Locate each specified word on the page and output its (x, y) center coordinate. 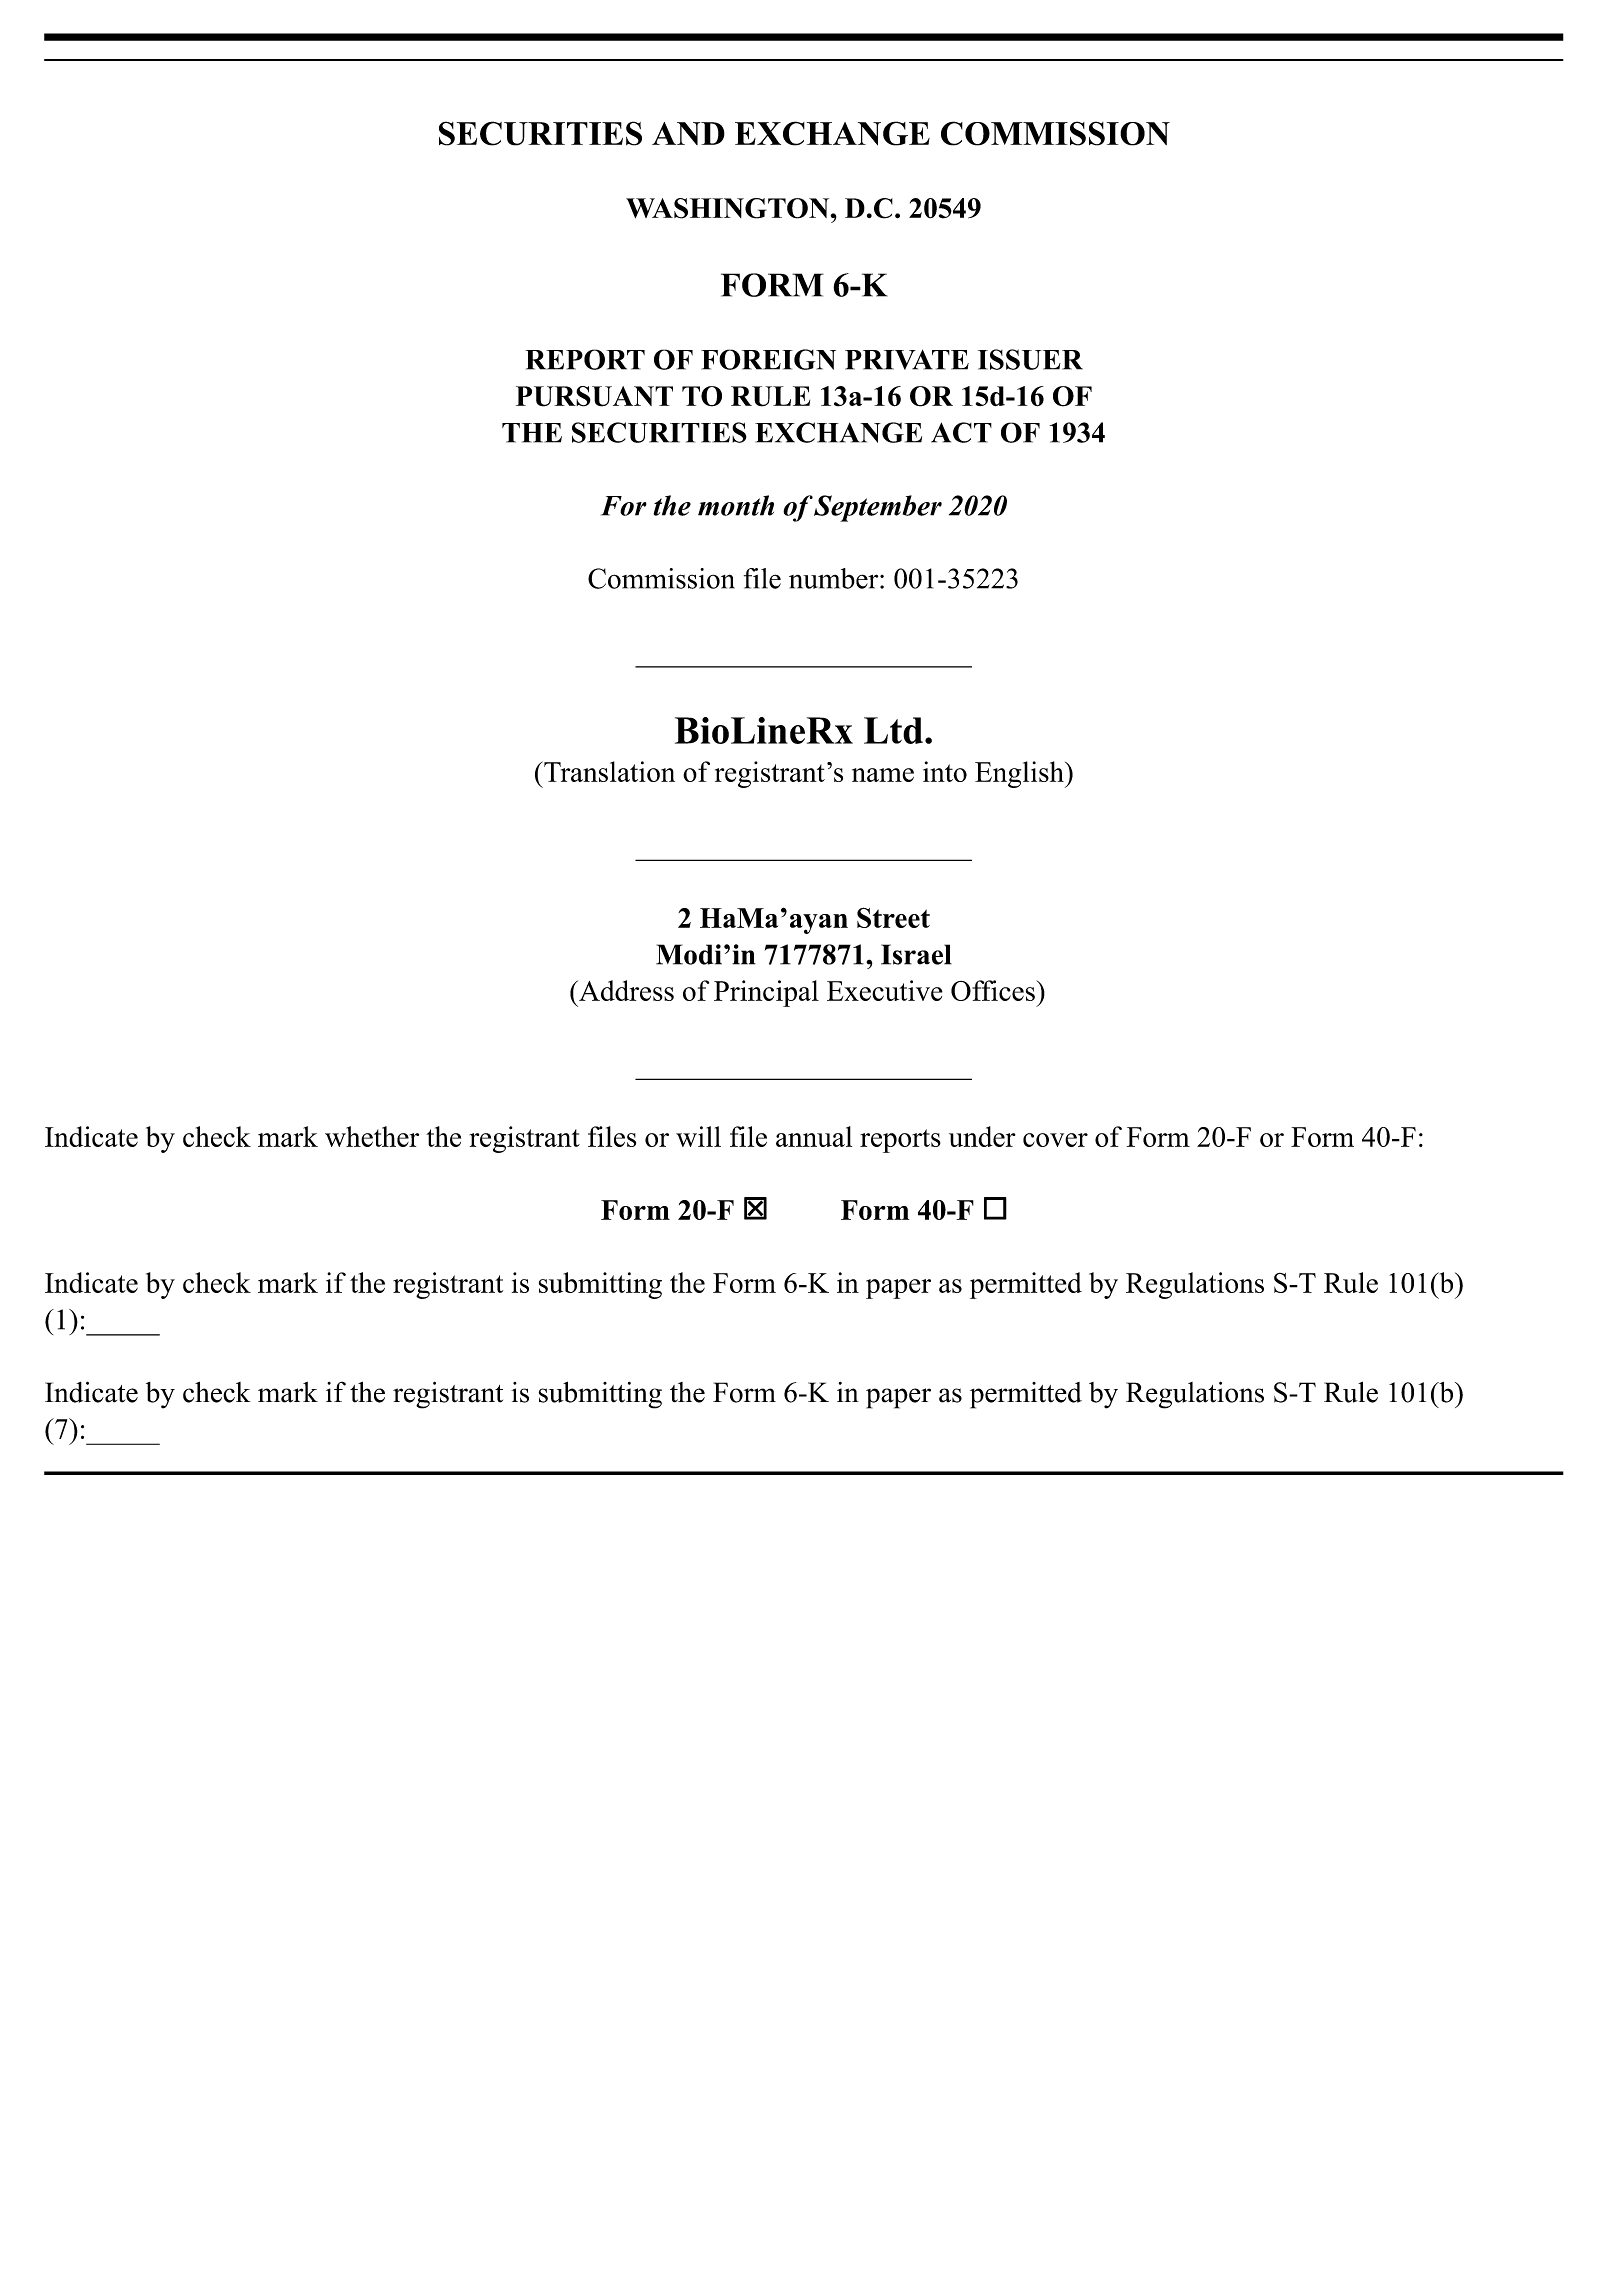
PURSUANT (594, 396)
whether (372, 1136)
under (982, 1136)
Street (893, 917)
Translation (608, 771)
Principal (766, 993)
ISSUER (1030, 359)
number (833, 578)
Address (625, 990)
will (698, 1136)
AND (688, 133)
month (736, 505)
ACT (961, 432)
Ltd (893, 730)
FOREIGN (768, 359)
